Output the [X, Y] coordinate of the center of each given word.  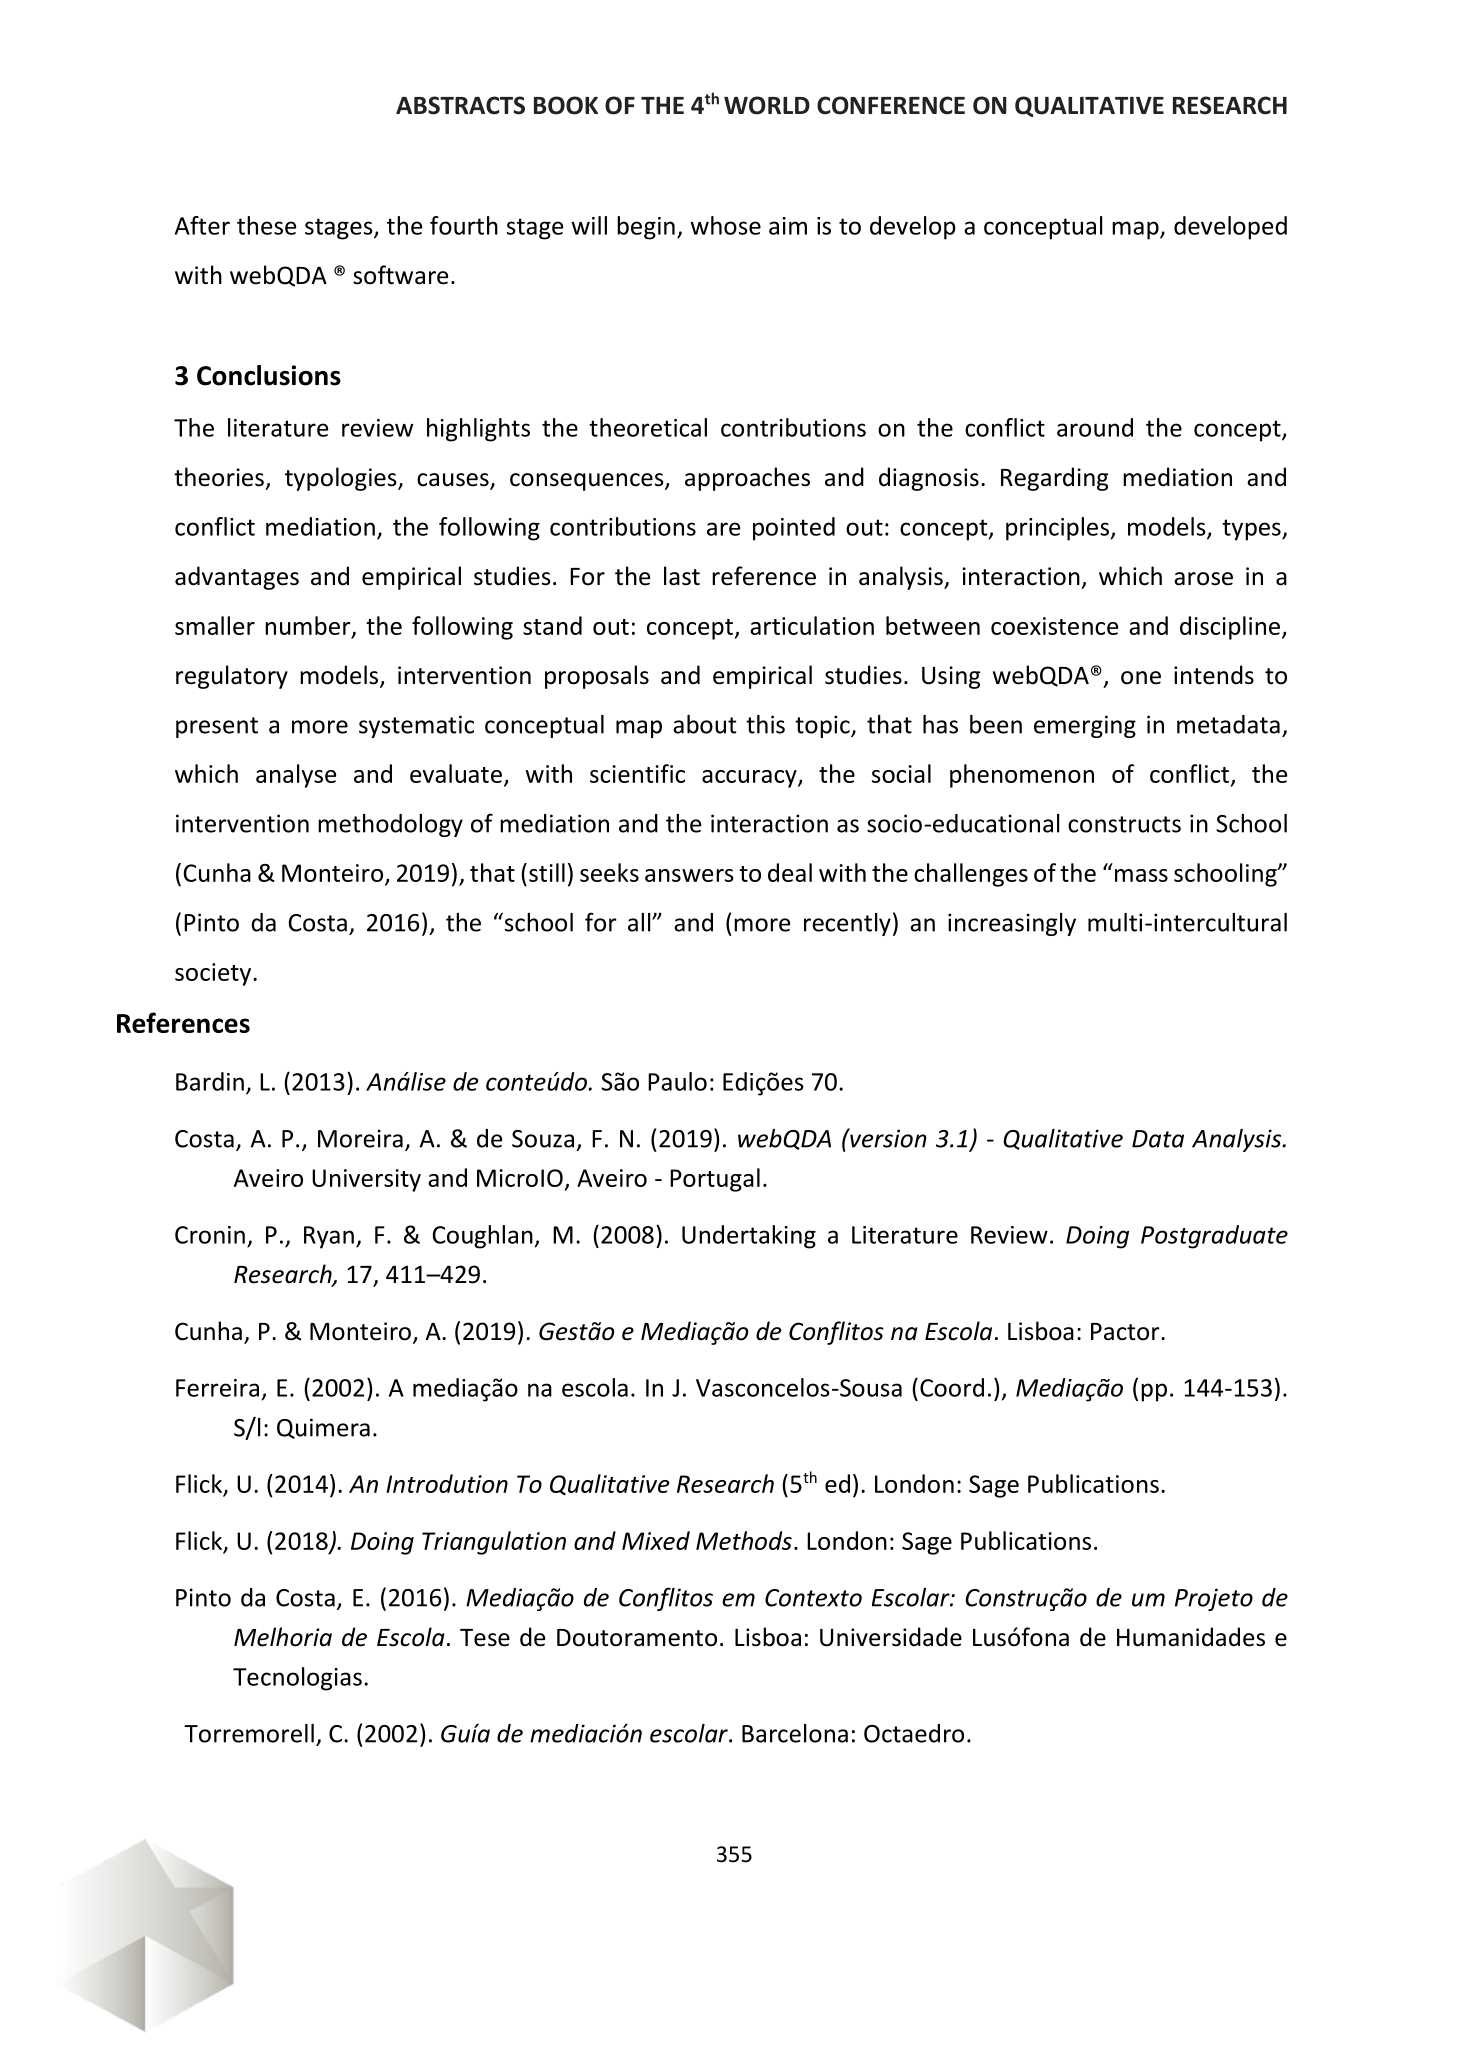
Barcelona [795, 1733]
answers [689, 875]
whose [725, 225]
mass [1141, 875]
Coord [952, 1387]
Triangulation [494, 1543]
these [266, 225]
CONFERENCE [891, 105]
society [214, 974]
